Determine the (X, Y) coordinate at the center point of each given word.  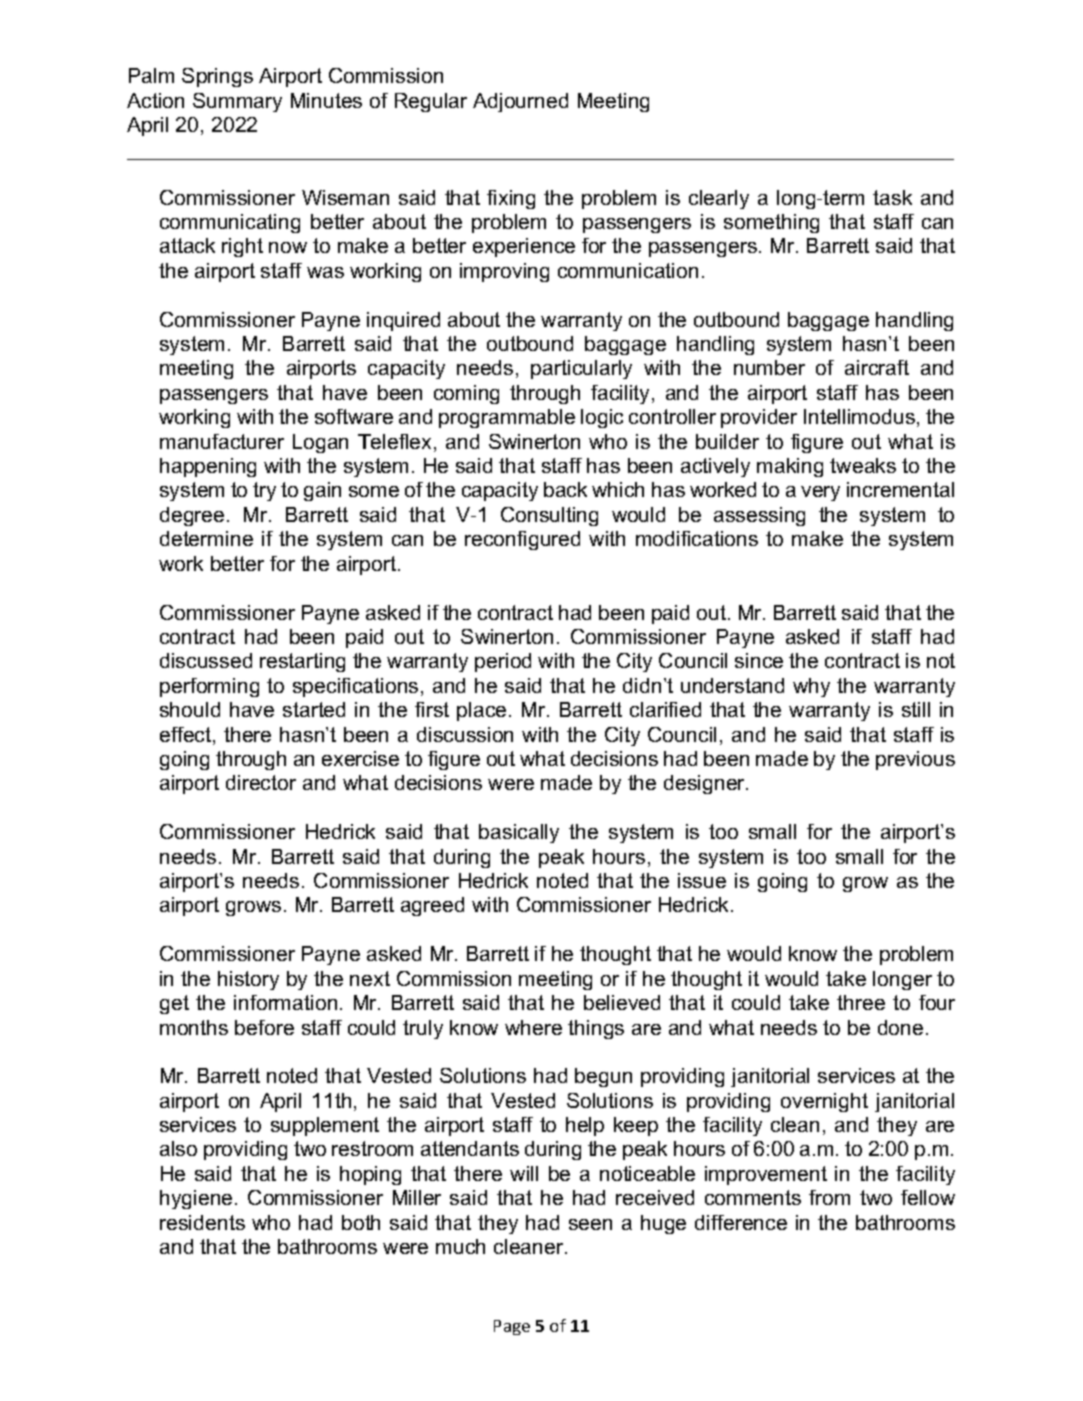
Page (512, 1327)
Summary (237, 102)
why (811, 687)
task (892, 197)
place (481, 711)
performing (209, 687)
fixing (511, 199)
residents (202, 1222)
